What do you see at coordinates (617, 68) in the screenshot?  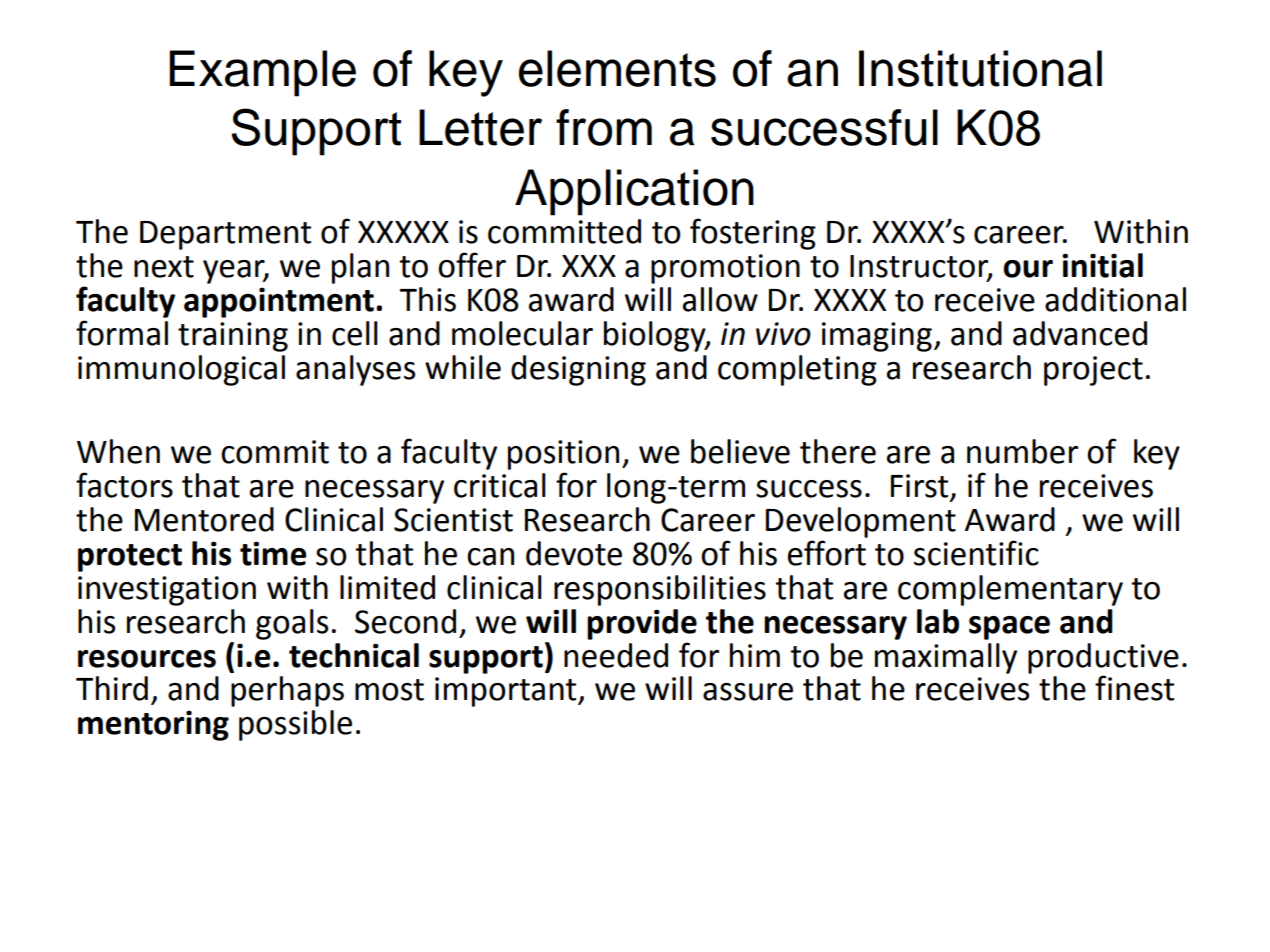 I see `elements` at bounding box center [617, 68].
